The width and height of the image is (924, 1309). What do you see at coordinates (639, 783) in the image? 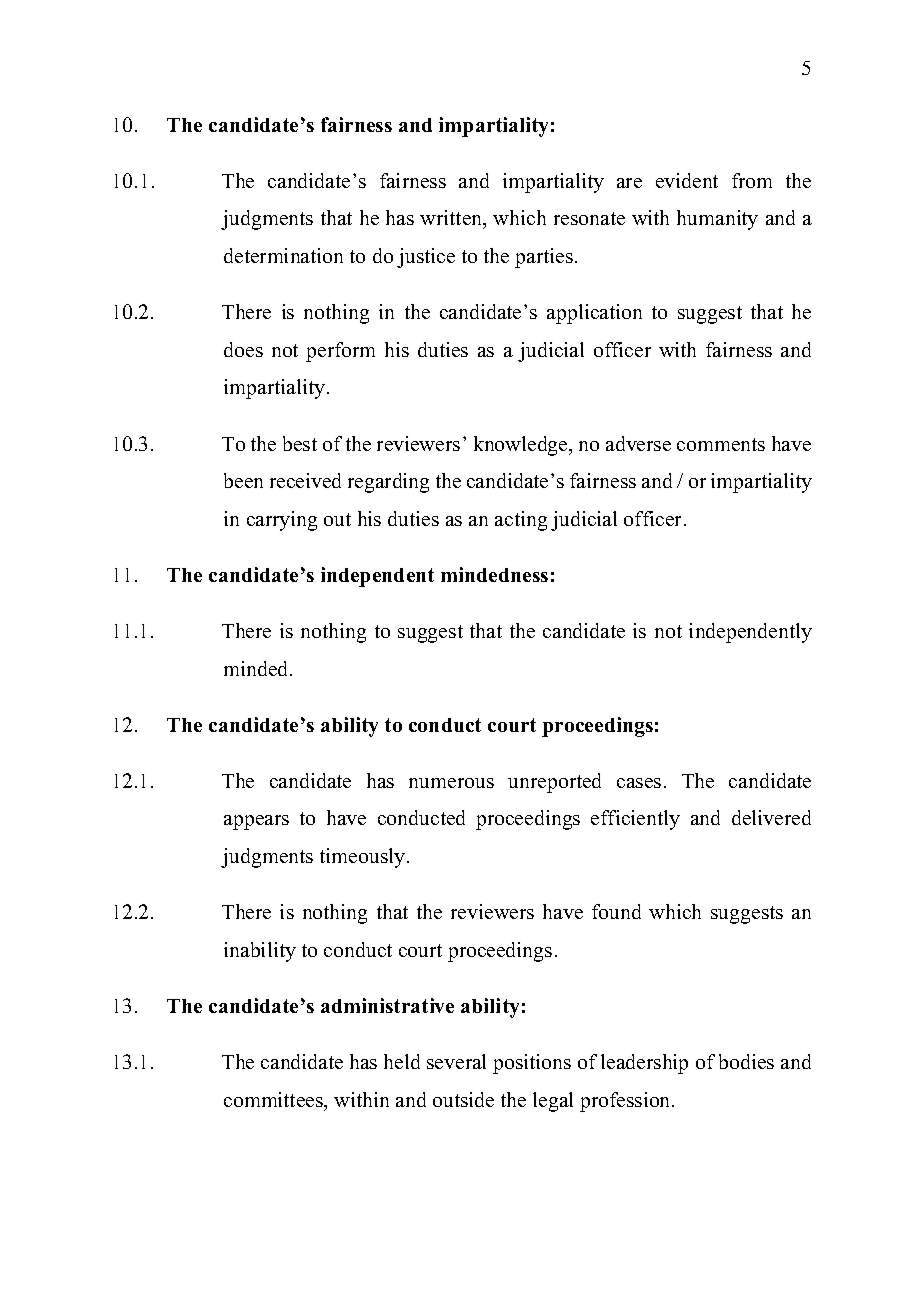
I see `cases` at bounding box center [639, 783].
